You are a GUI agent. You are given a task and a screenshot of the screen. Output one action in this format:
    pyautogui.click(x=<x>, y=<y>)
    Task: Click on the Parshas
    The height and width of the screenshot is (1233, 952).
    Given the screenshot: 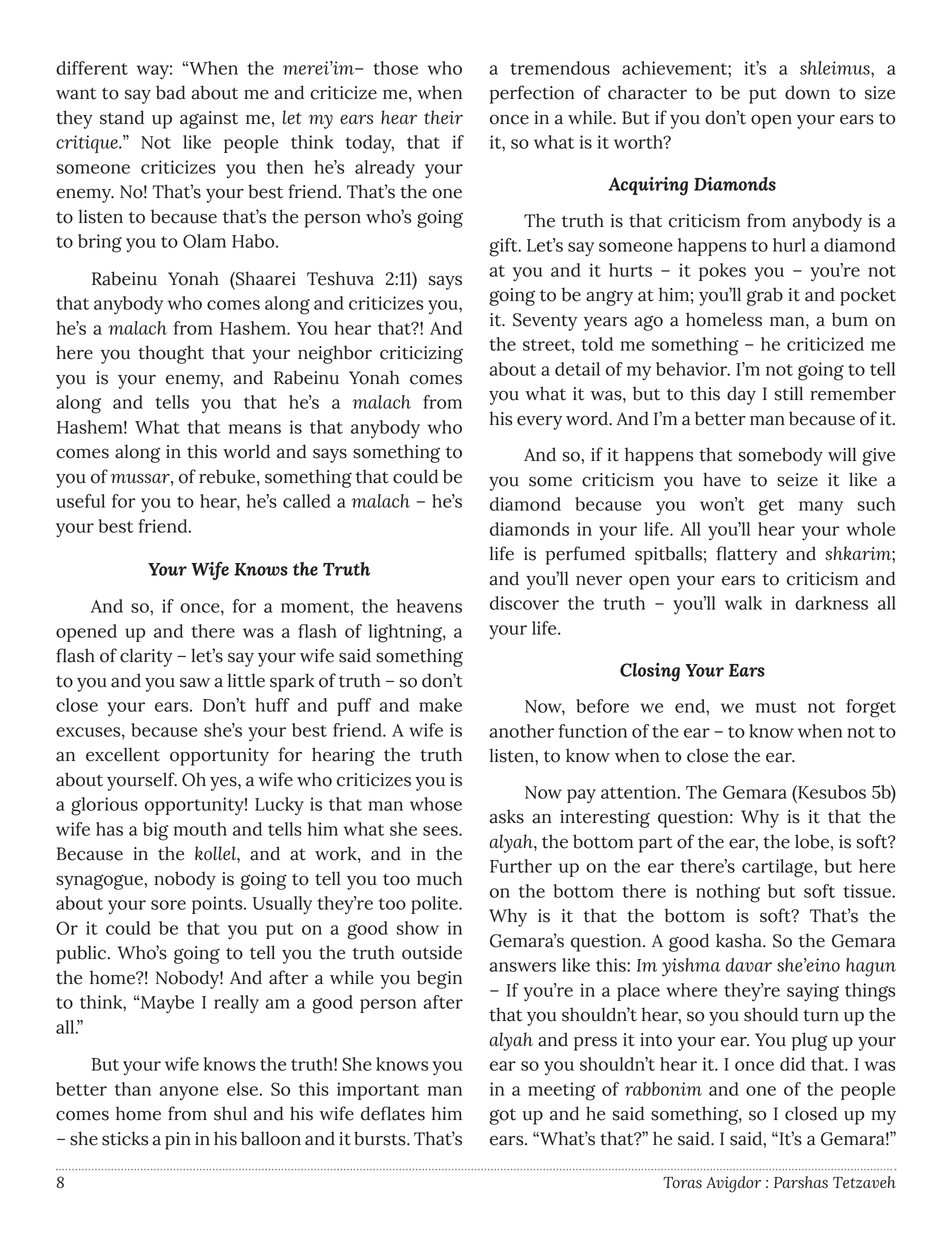 What is the action you would take?
    pyautogui.click(x=801, y=1182)
